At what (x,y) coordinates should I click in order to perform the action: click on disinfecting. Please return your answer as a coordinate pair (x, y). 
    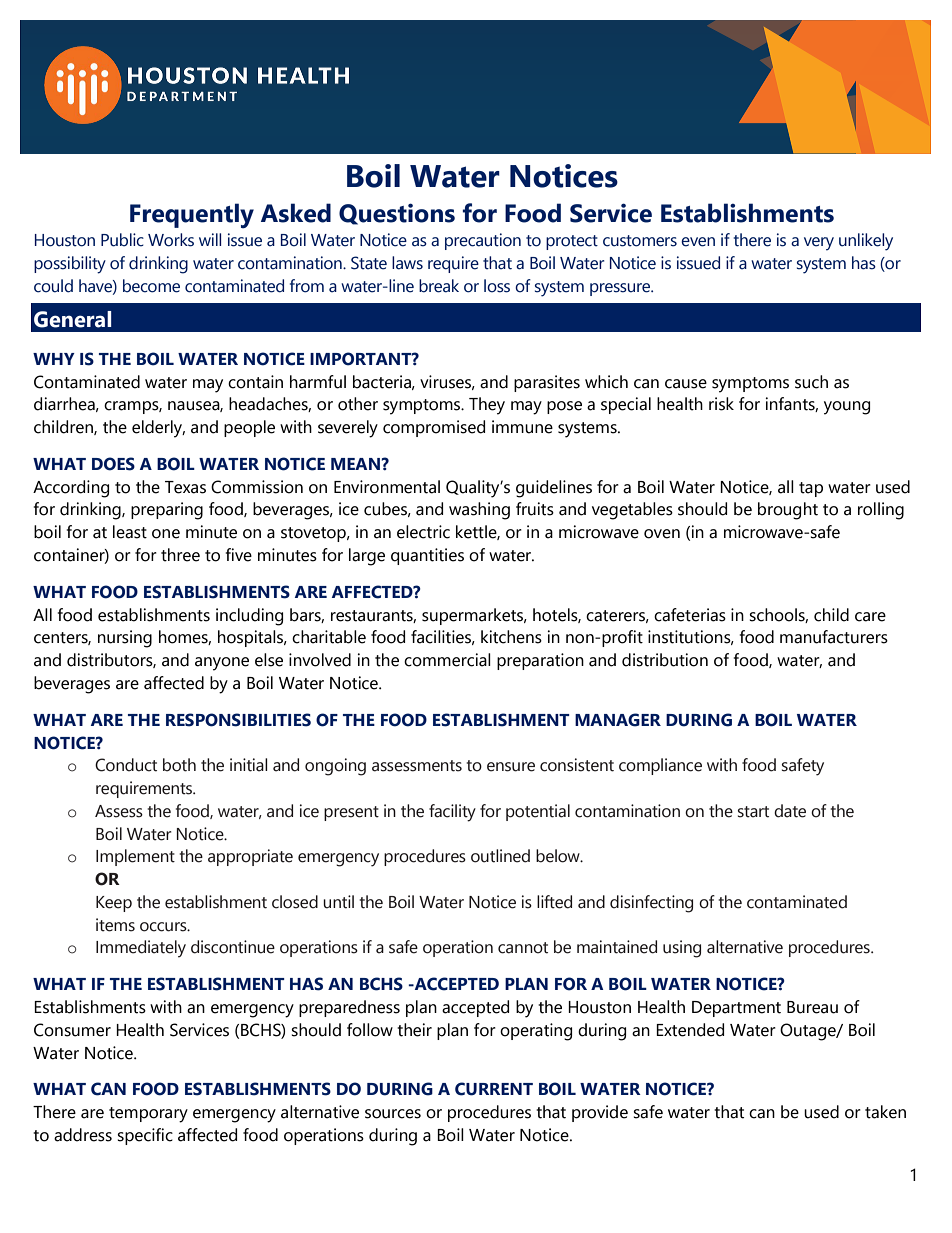
    Looking at the image, I should click on (651, 904).
